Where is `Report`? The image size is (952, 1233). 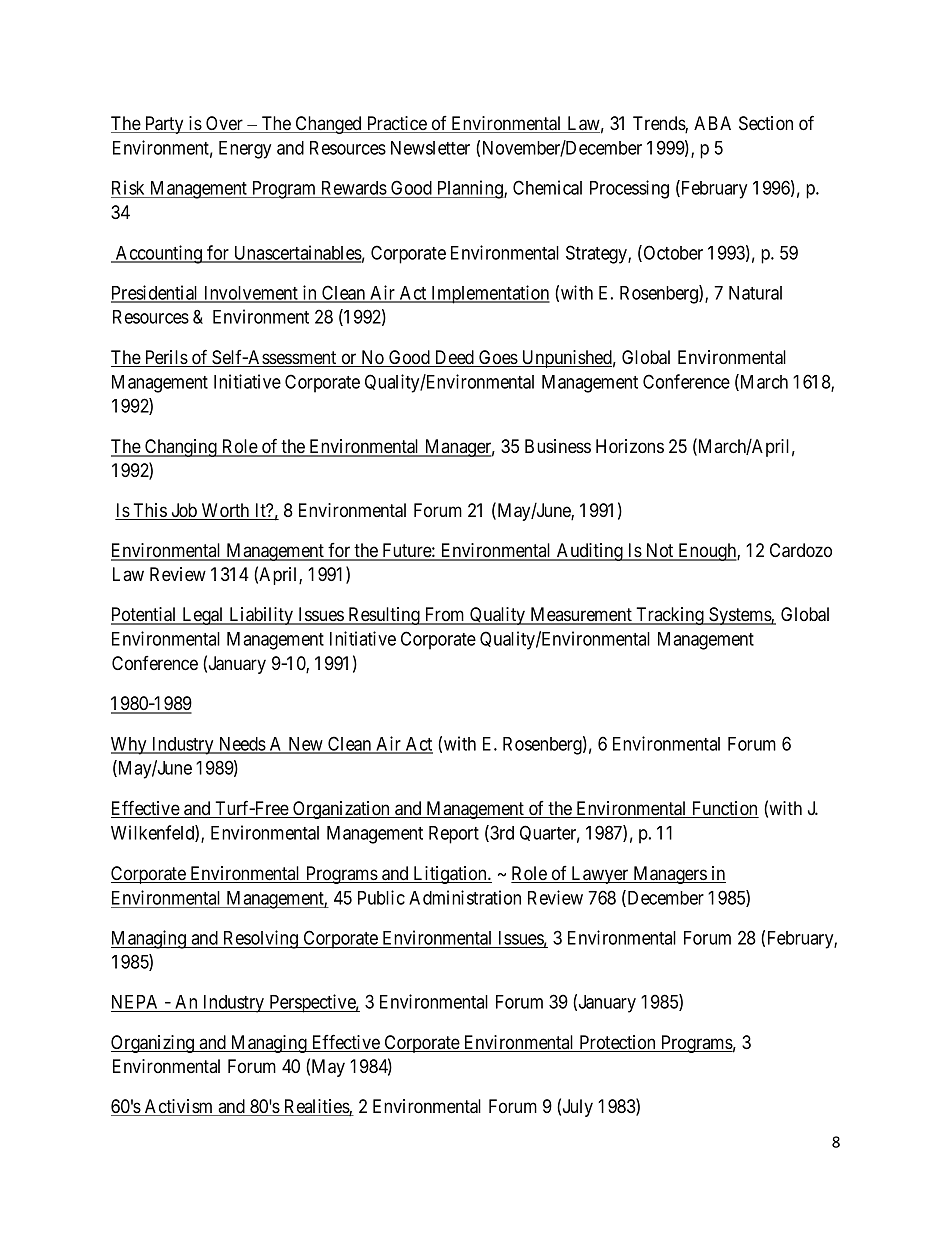
Report is located at coordinates (454, 835).
